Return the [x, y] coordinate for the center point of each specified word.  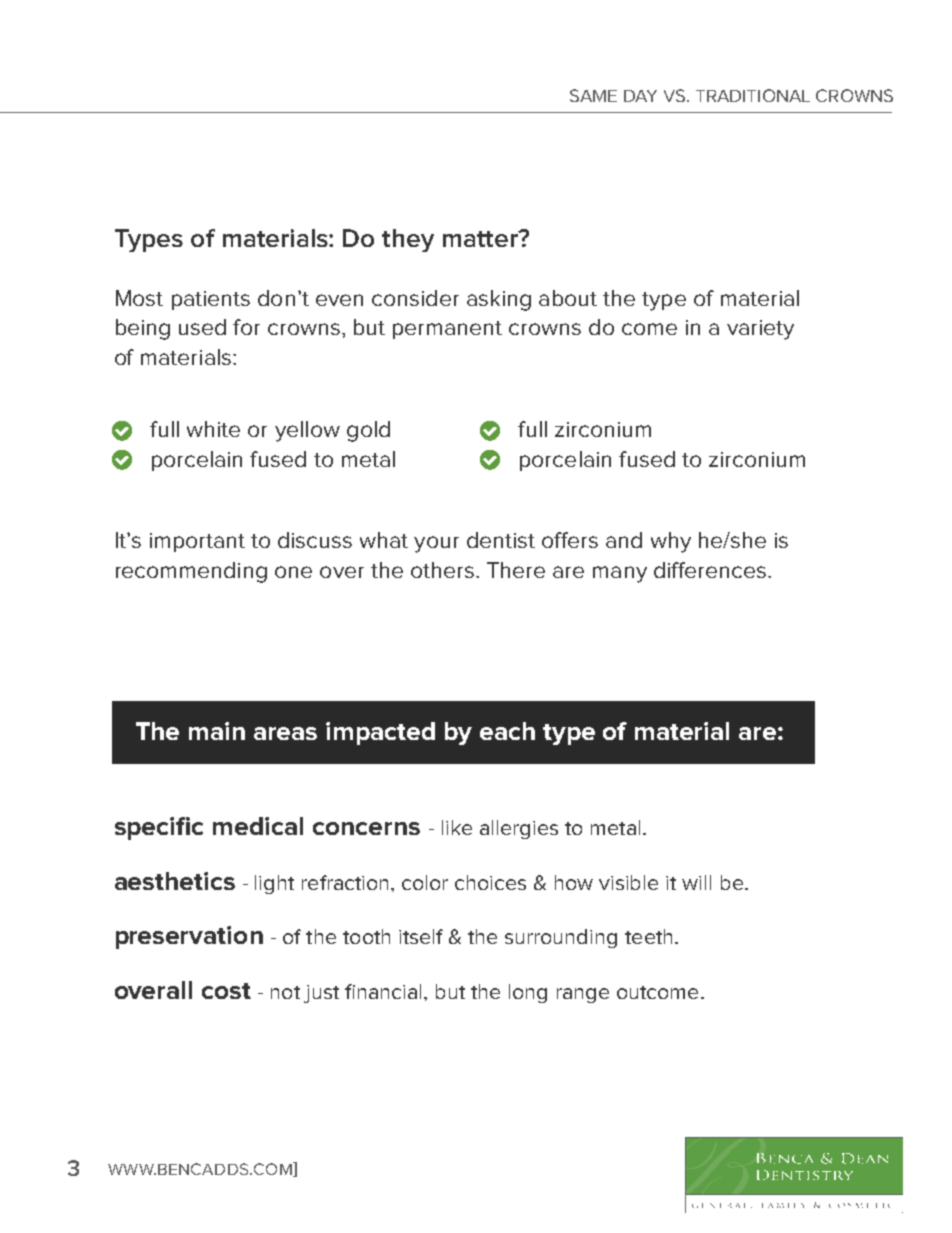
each [507, 731]
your [436, 544]
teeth [648, 936]
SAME [593, 95]
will [696, 882]
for [246, 327]
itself [421, 936]
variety [760, 330]
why [671, 542]
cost [226, 991]
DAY [640, 96]
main [217, 731]
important [197, 542]
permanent [447, 330]
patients [211, 300]
